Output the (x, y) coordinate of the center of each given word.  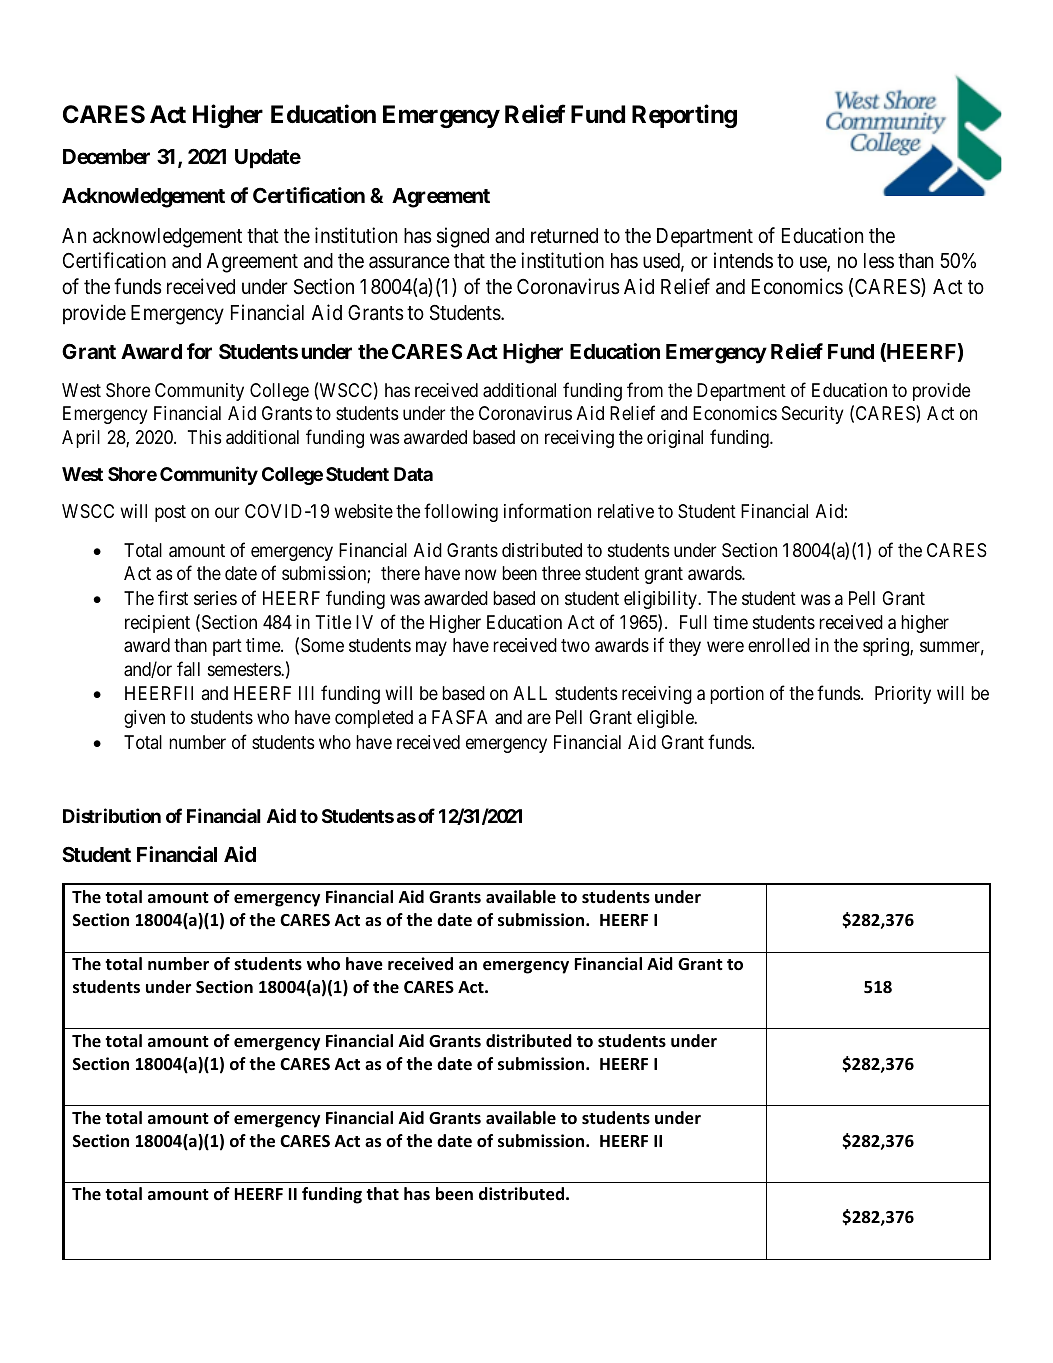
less (879, 260)
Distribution (112, 815)
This (204, 437)
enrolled (779, 645)
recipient (157, 624)
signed (463, 237)
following (461, 512)
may (431, 648)
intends (743, 260)
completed (374, 719)
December (106, 156)
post (170, 513)
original (675, 439)
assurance (409, 263)
